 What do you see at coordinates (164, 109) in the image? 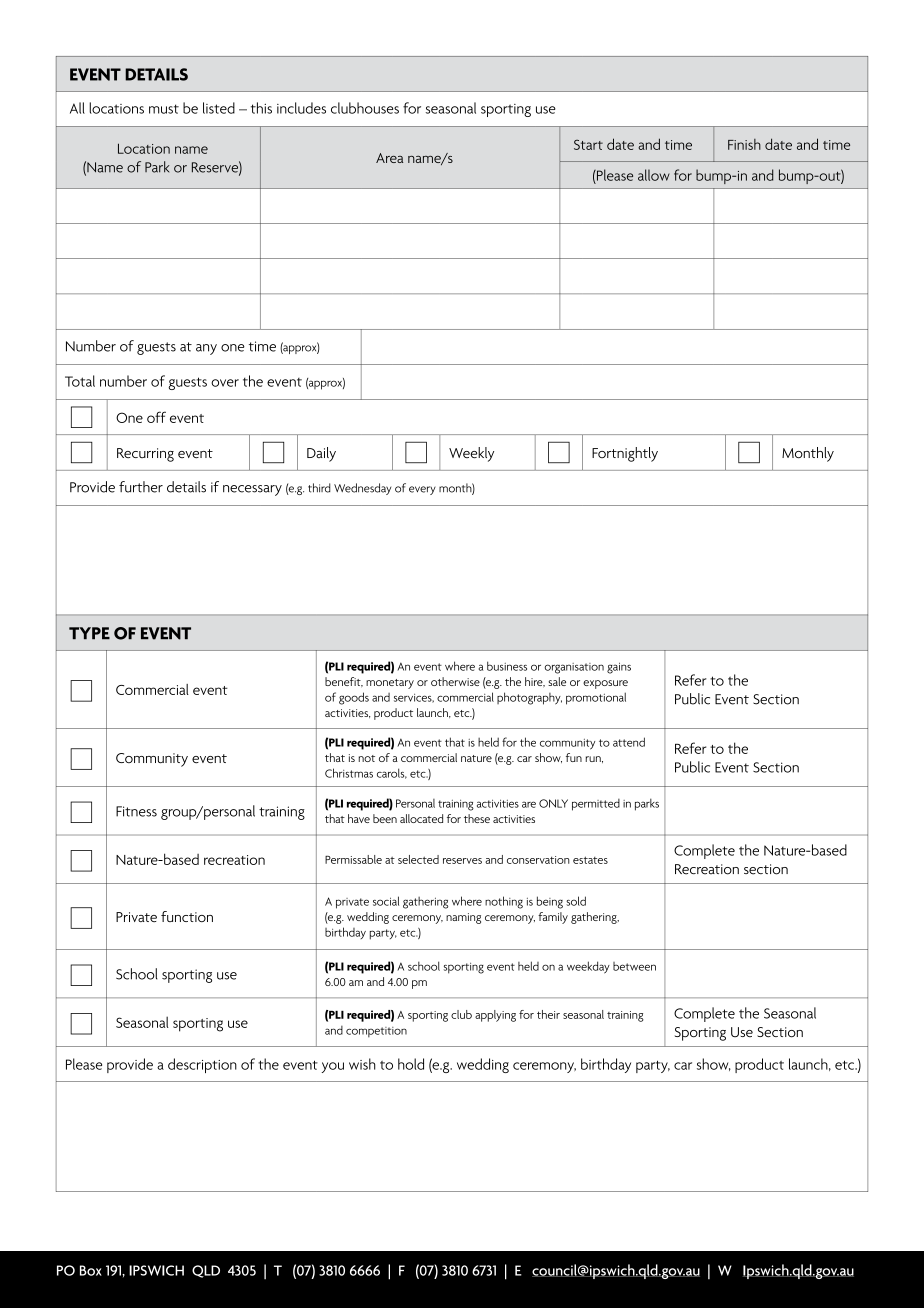
I see `must` at bounding box center [164, 109].
